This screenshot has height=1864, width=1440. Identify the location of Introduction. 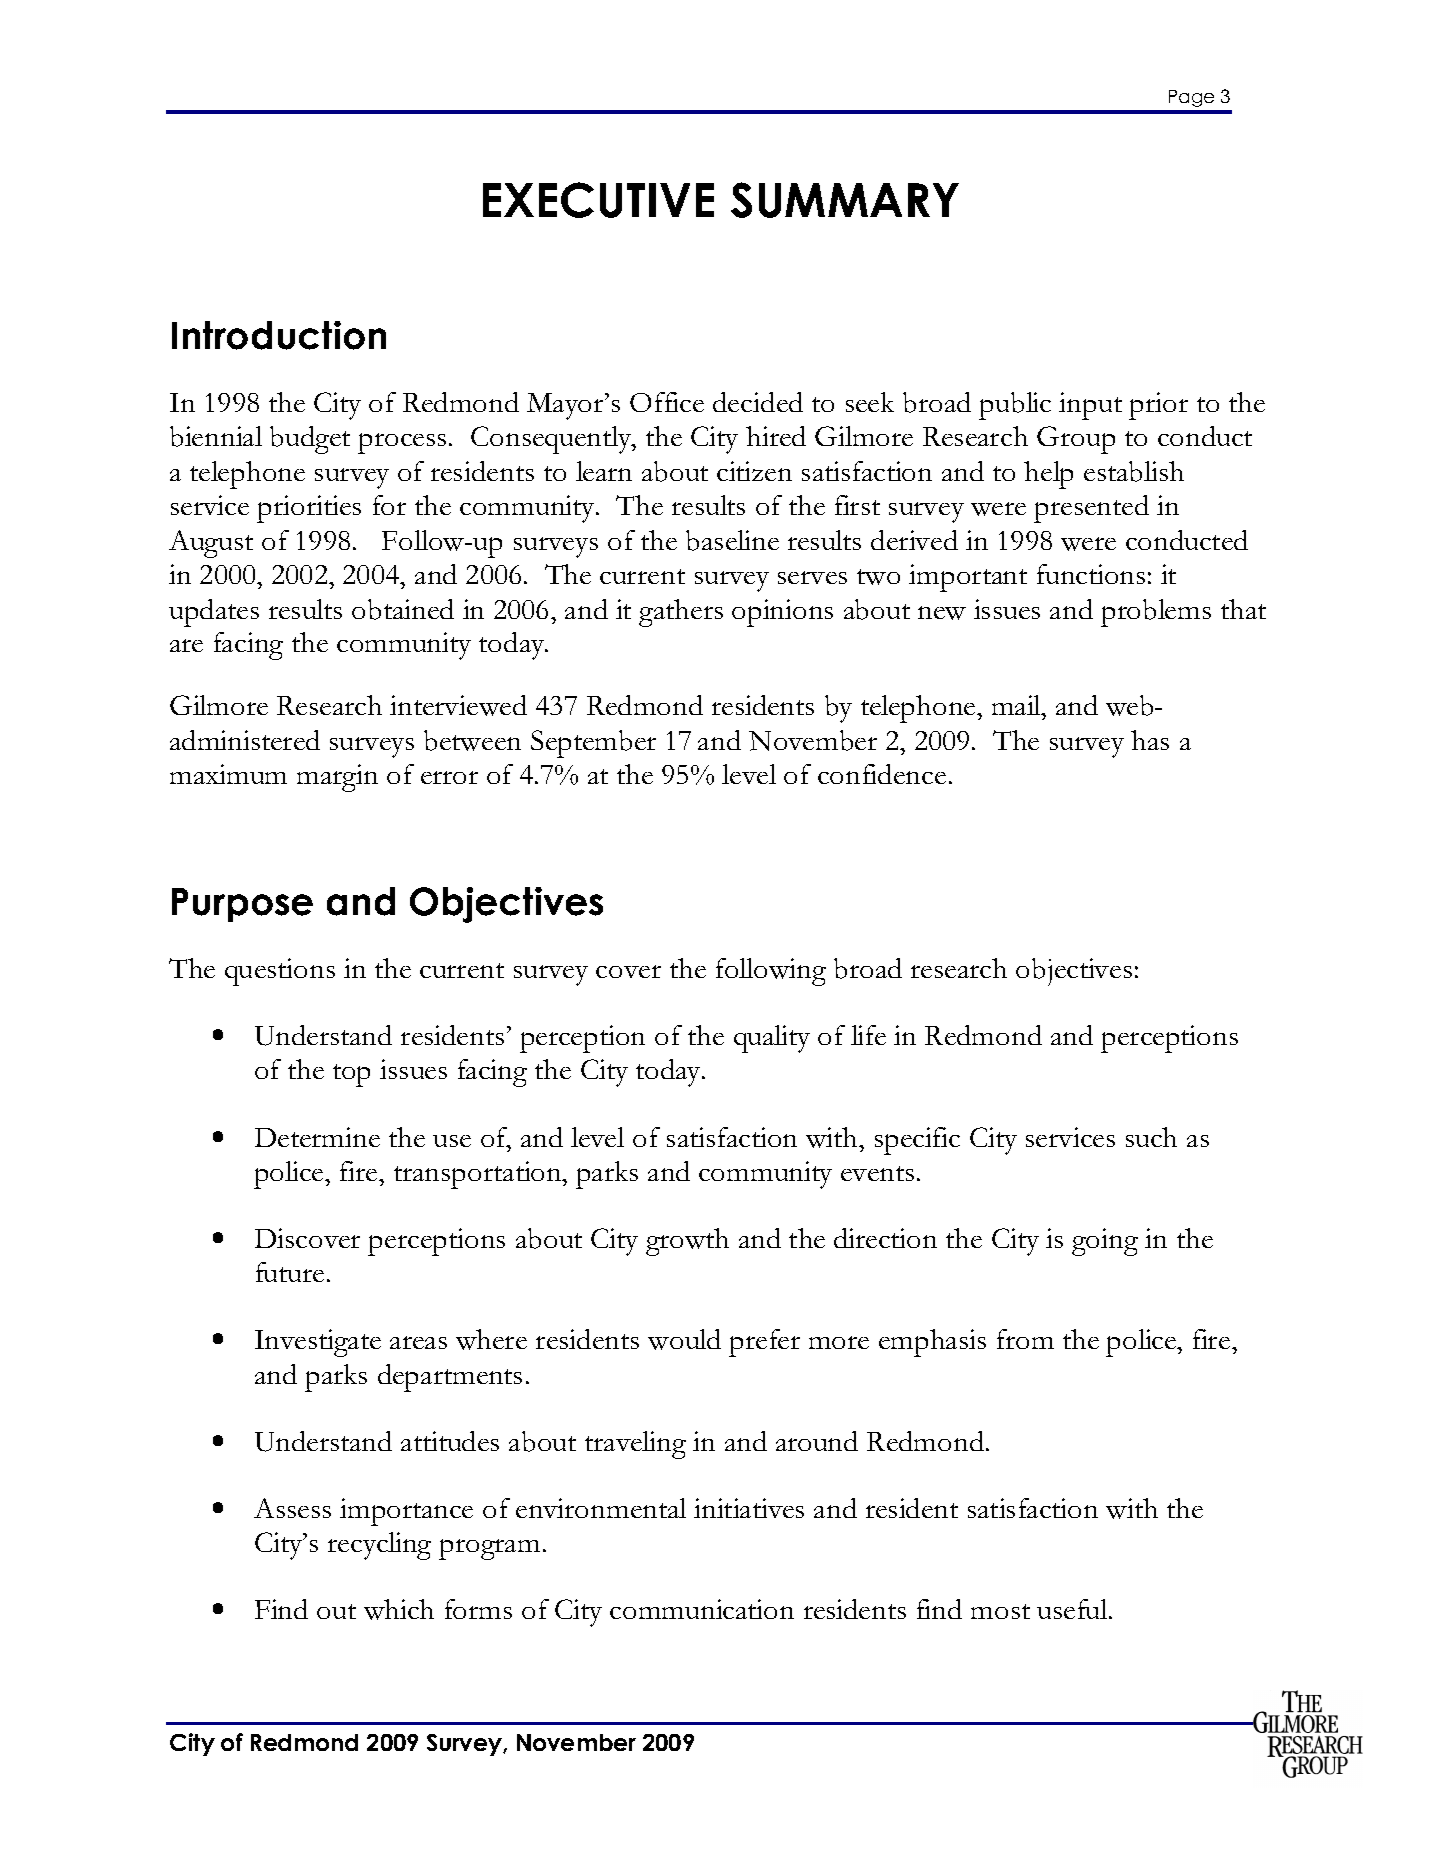
(279, 335).
